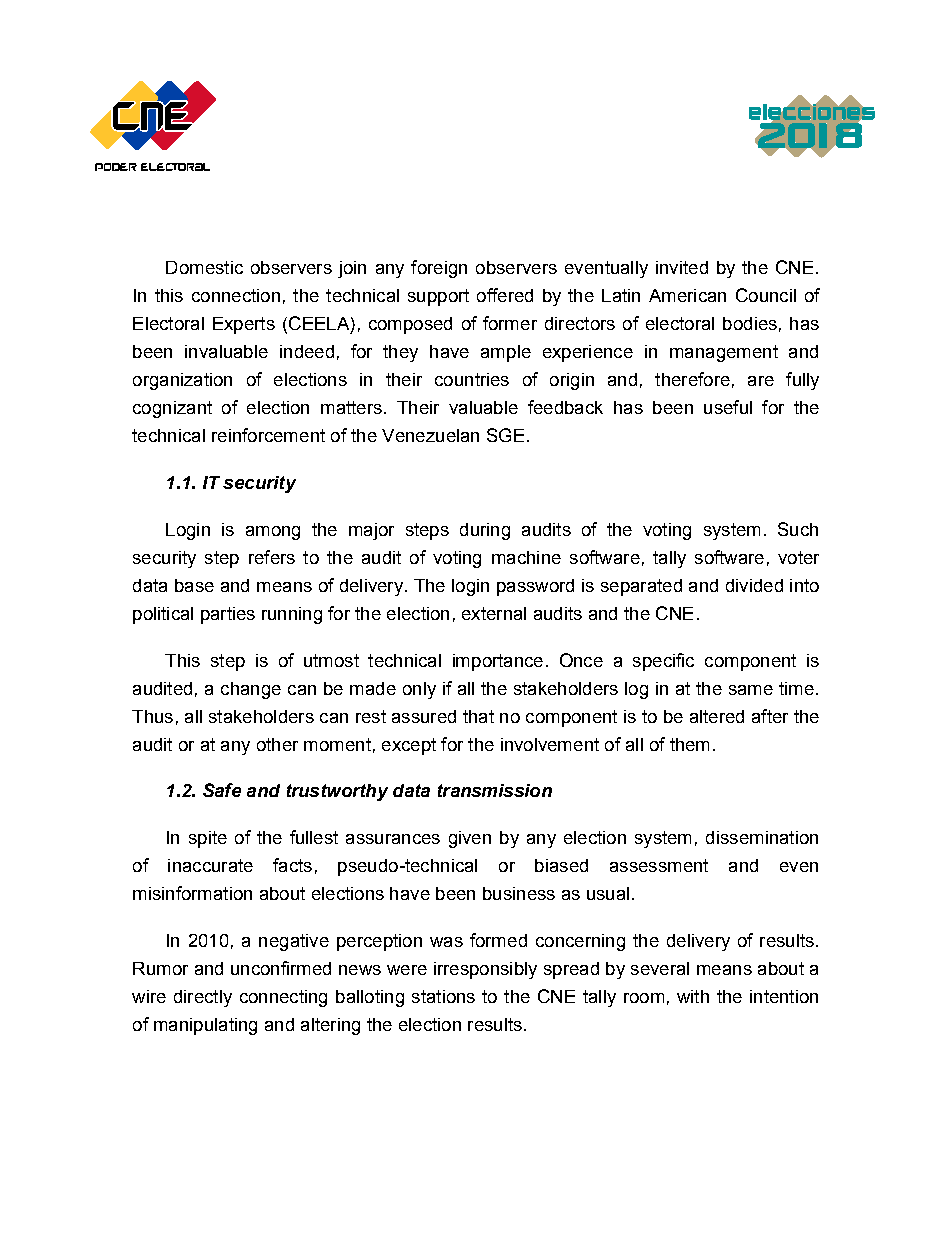  What do you see at coordinates (236, 295) in the page?
I see `connection` at bounding box center [236, 295].
